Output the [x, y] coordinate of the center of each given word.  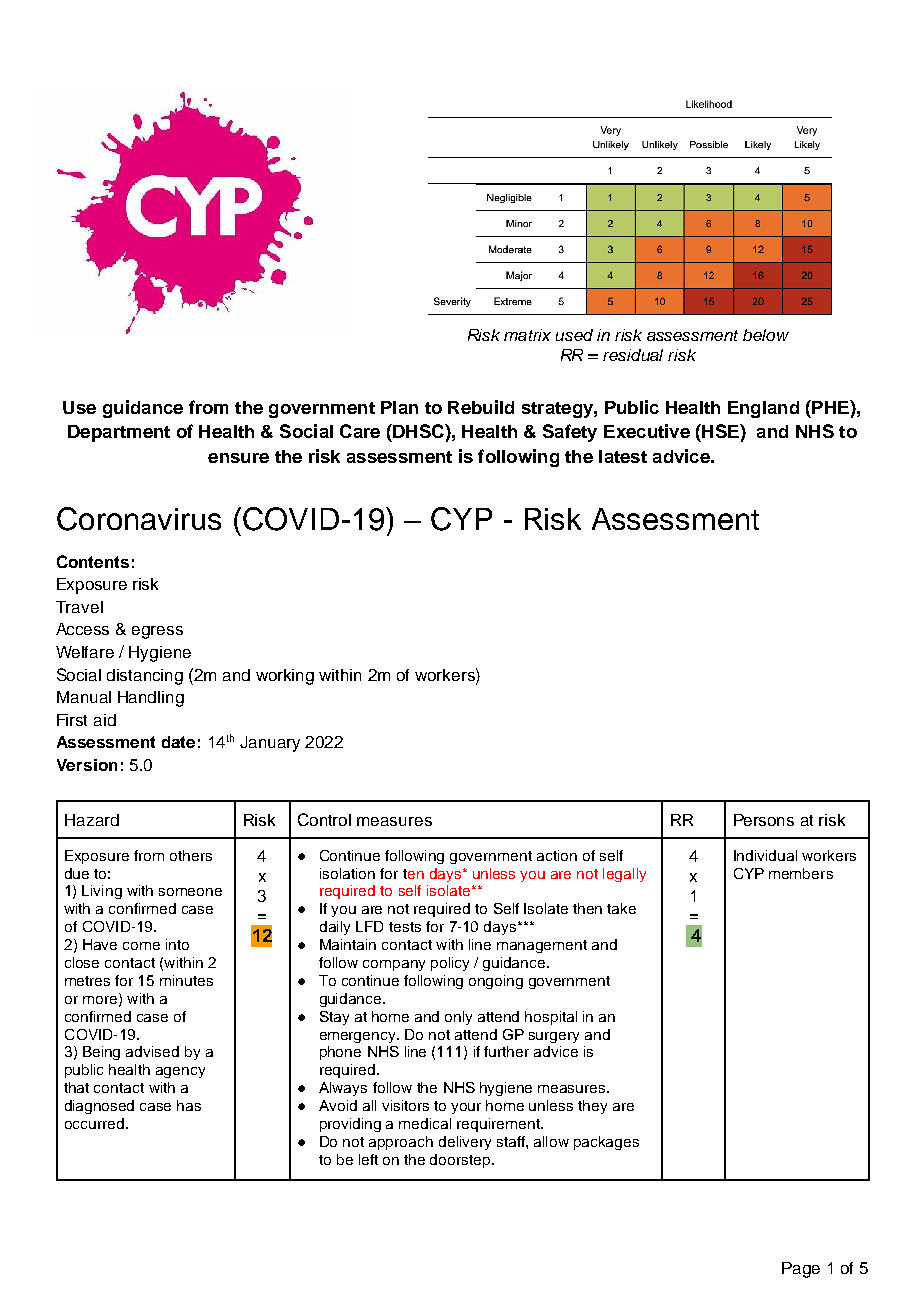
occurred [94, 1123]
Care [360, 431]
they [592, 1107]
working [285, 677]
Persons [764, 820]
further [506, 1051]
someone [190, 892]
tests [405, 927]
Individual [765, 855]
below [766, 335]
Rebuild [481, 407]
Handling [151, 699]
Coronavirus [139, 519]
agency [180, 1072]
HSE [720, 431]
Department [119, 433]
